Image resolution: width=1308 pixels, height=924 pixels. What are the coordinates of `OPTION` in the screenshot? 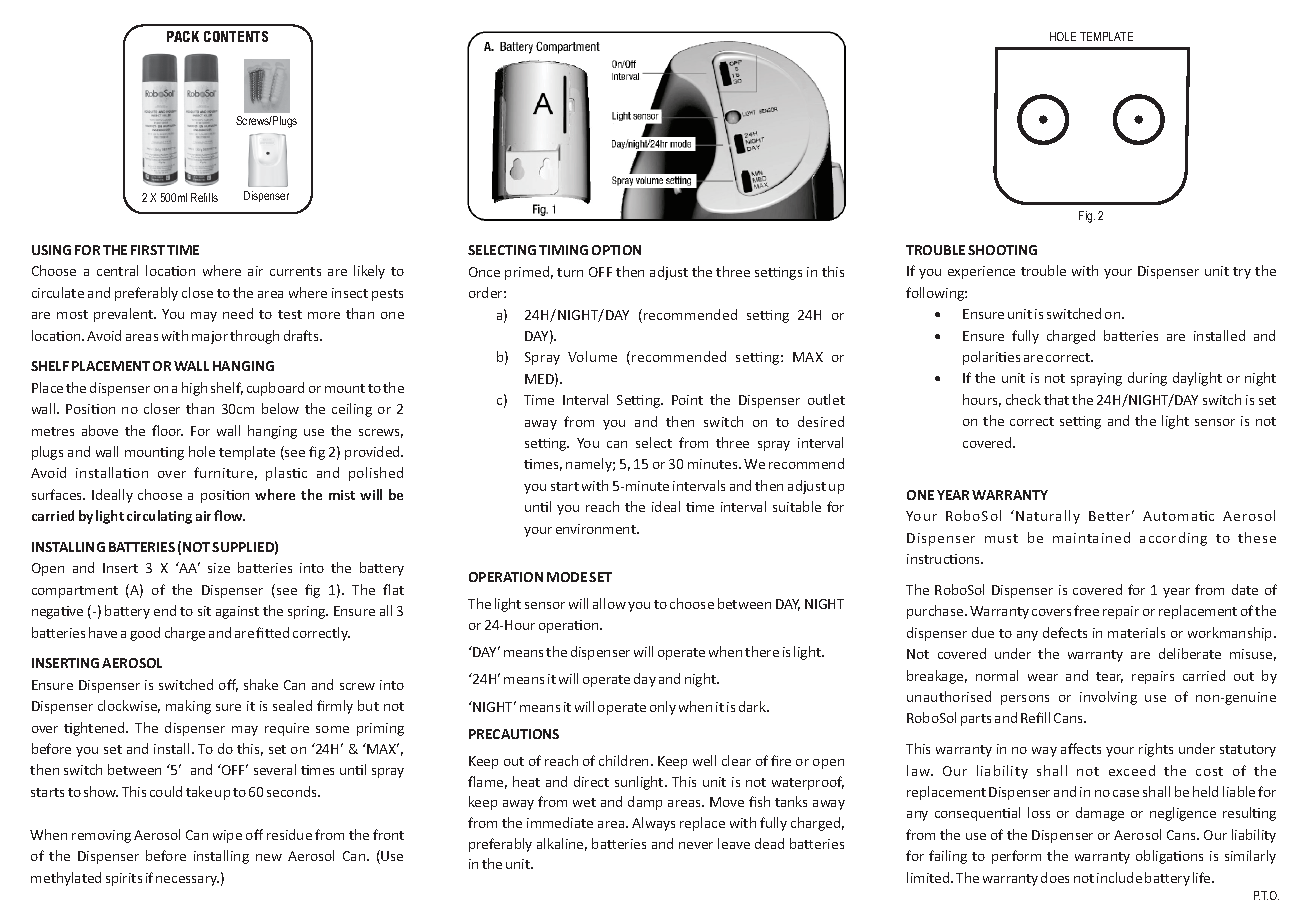 It's located at (616, 250).
